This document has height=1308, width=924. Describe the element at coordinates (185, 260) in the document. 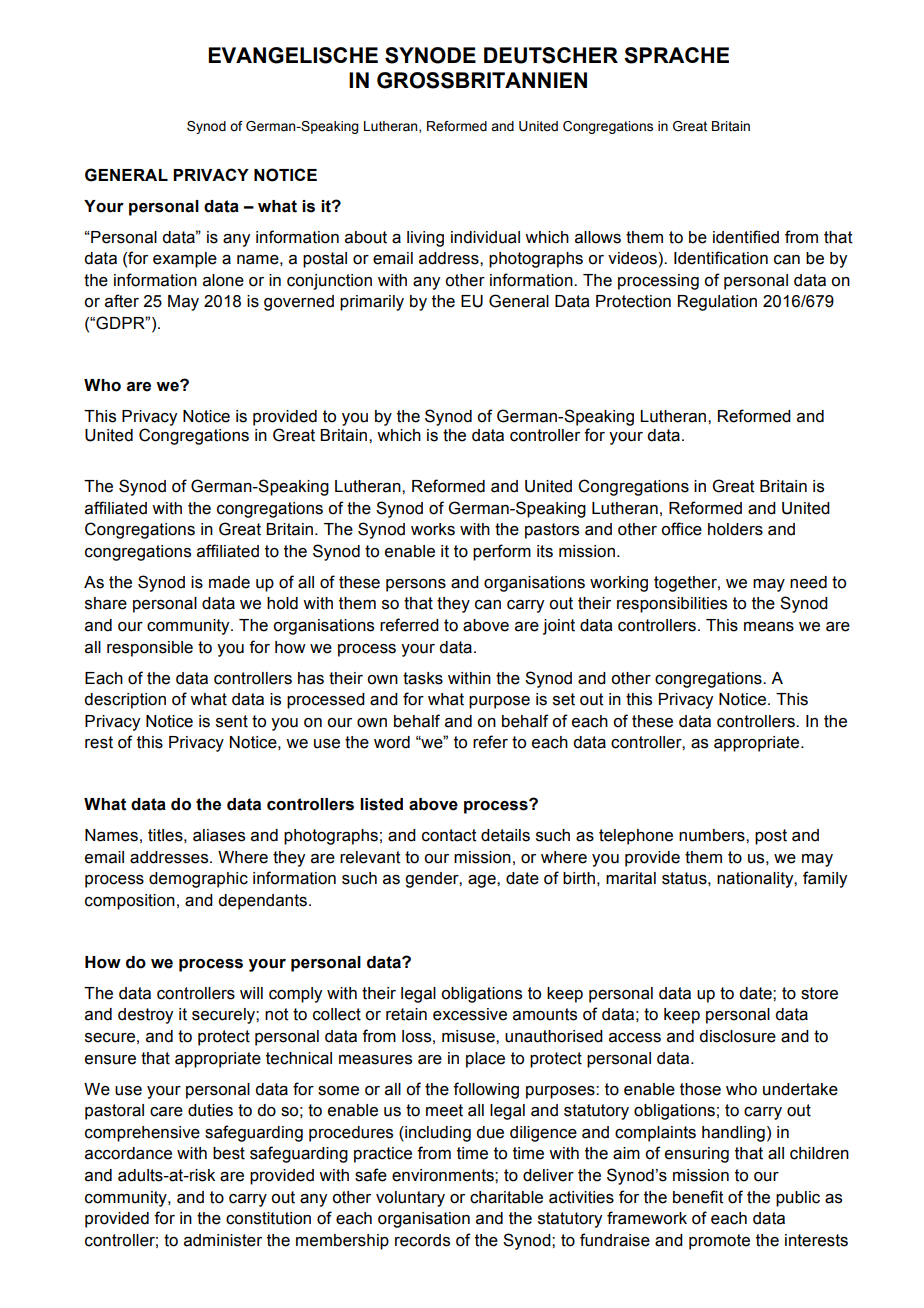

I see `example` at that location.
